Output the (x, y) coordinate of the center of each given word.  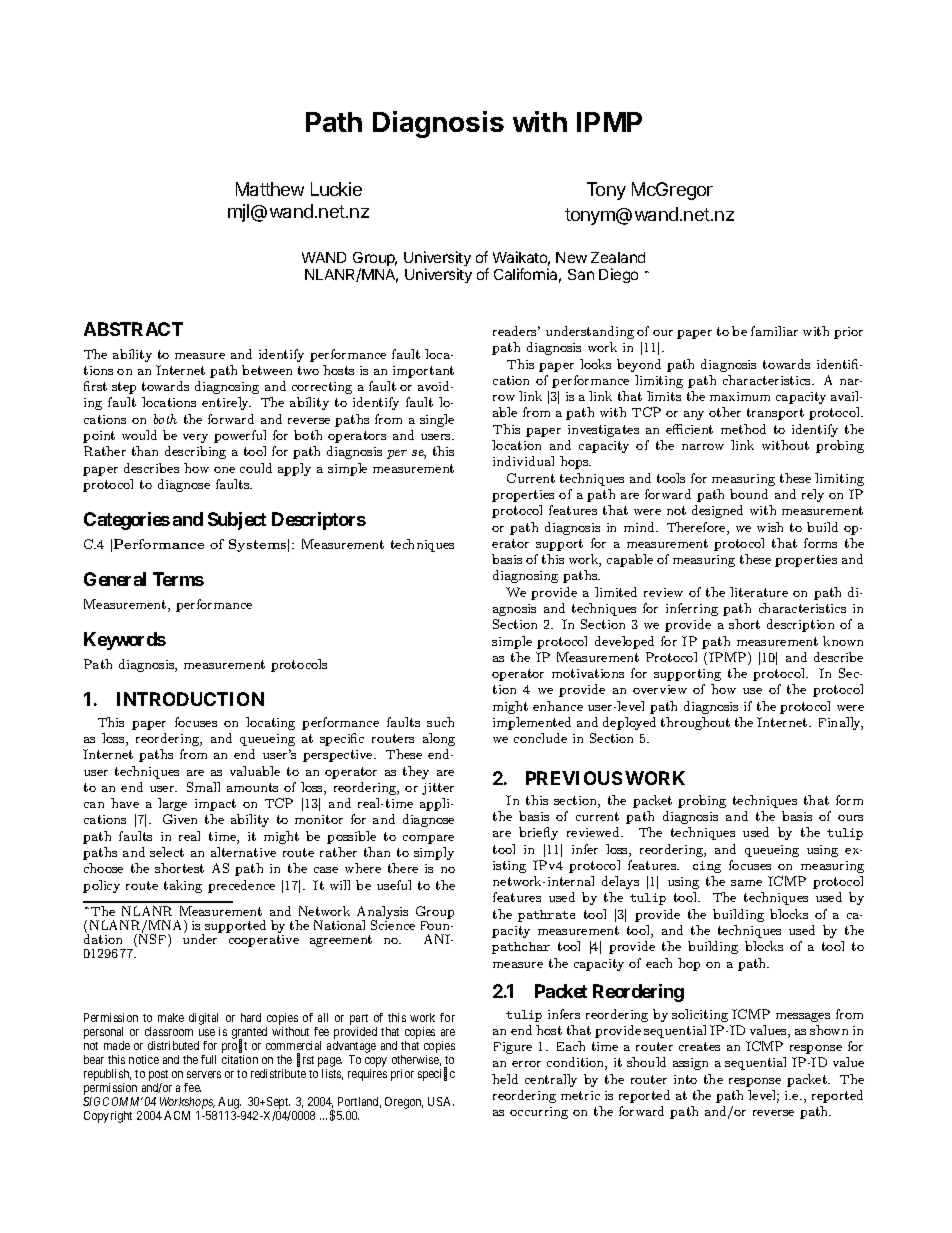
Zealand (618, 257)
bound (749, 494)
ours (850, 818)
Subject (237, 521)
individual (523, 461)
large (172, 804)
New (571, 257)
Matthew (270, 189)
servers (204, 1074)
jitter (438, 789)
